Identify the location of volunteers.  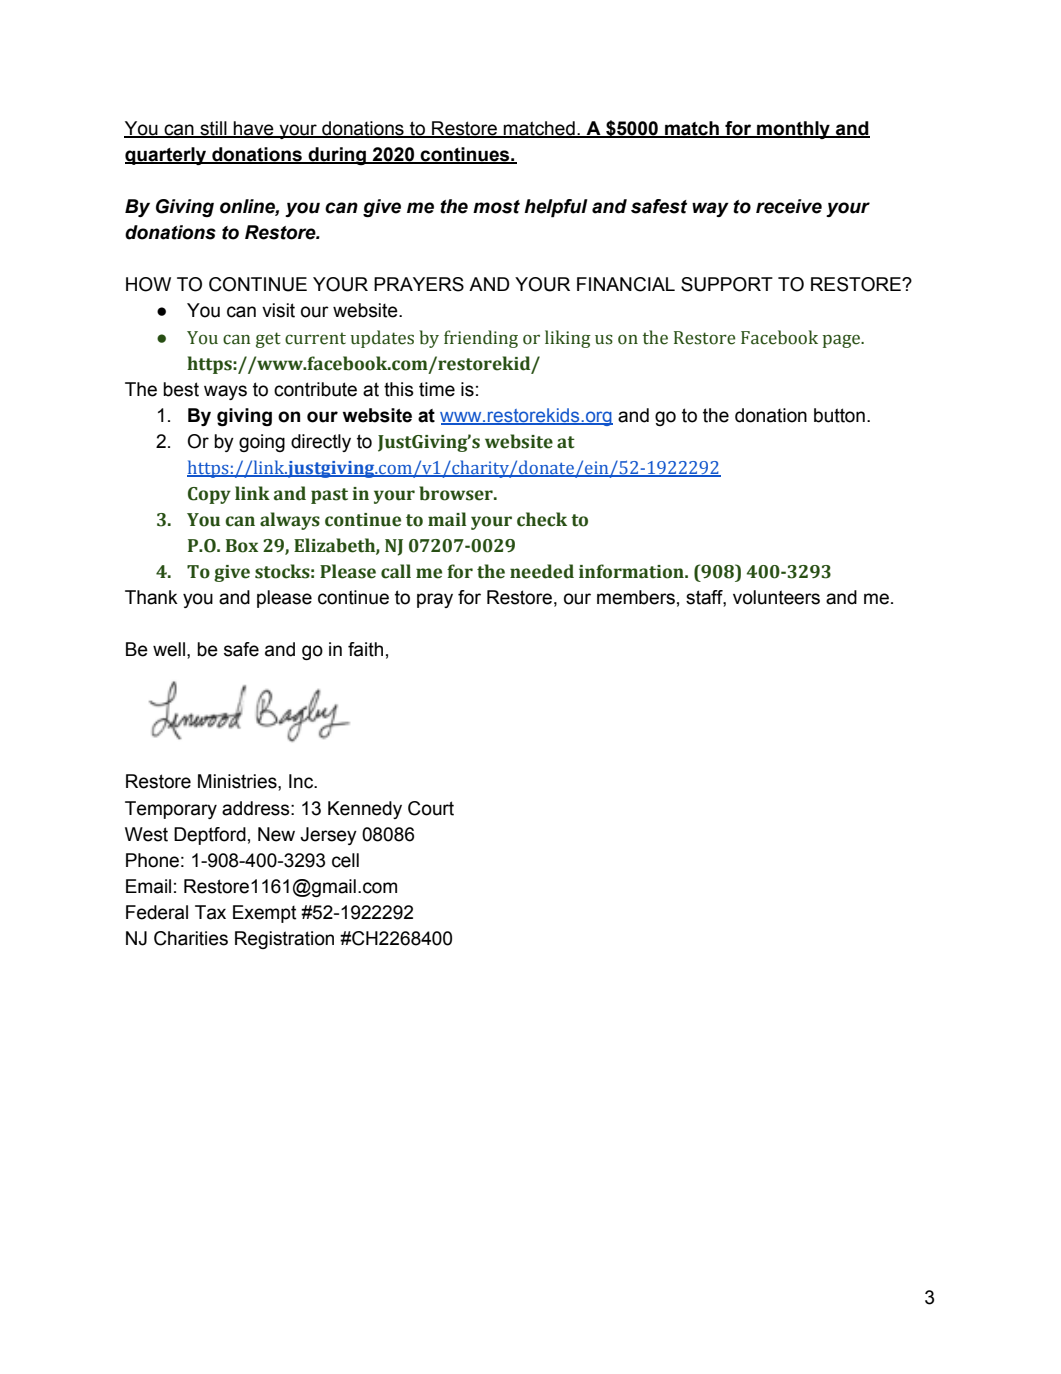
(776, 597).
